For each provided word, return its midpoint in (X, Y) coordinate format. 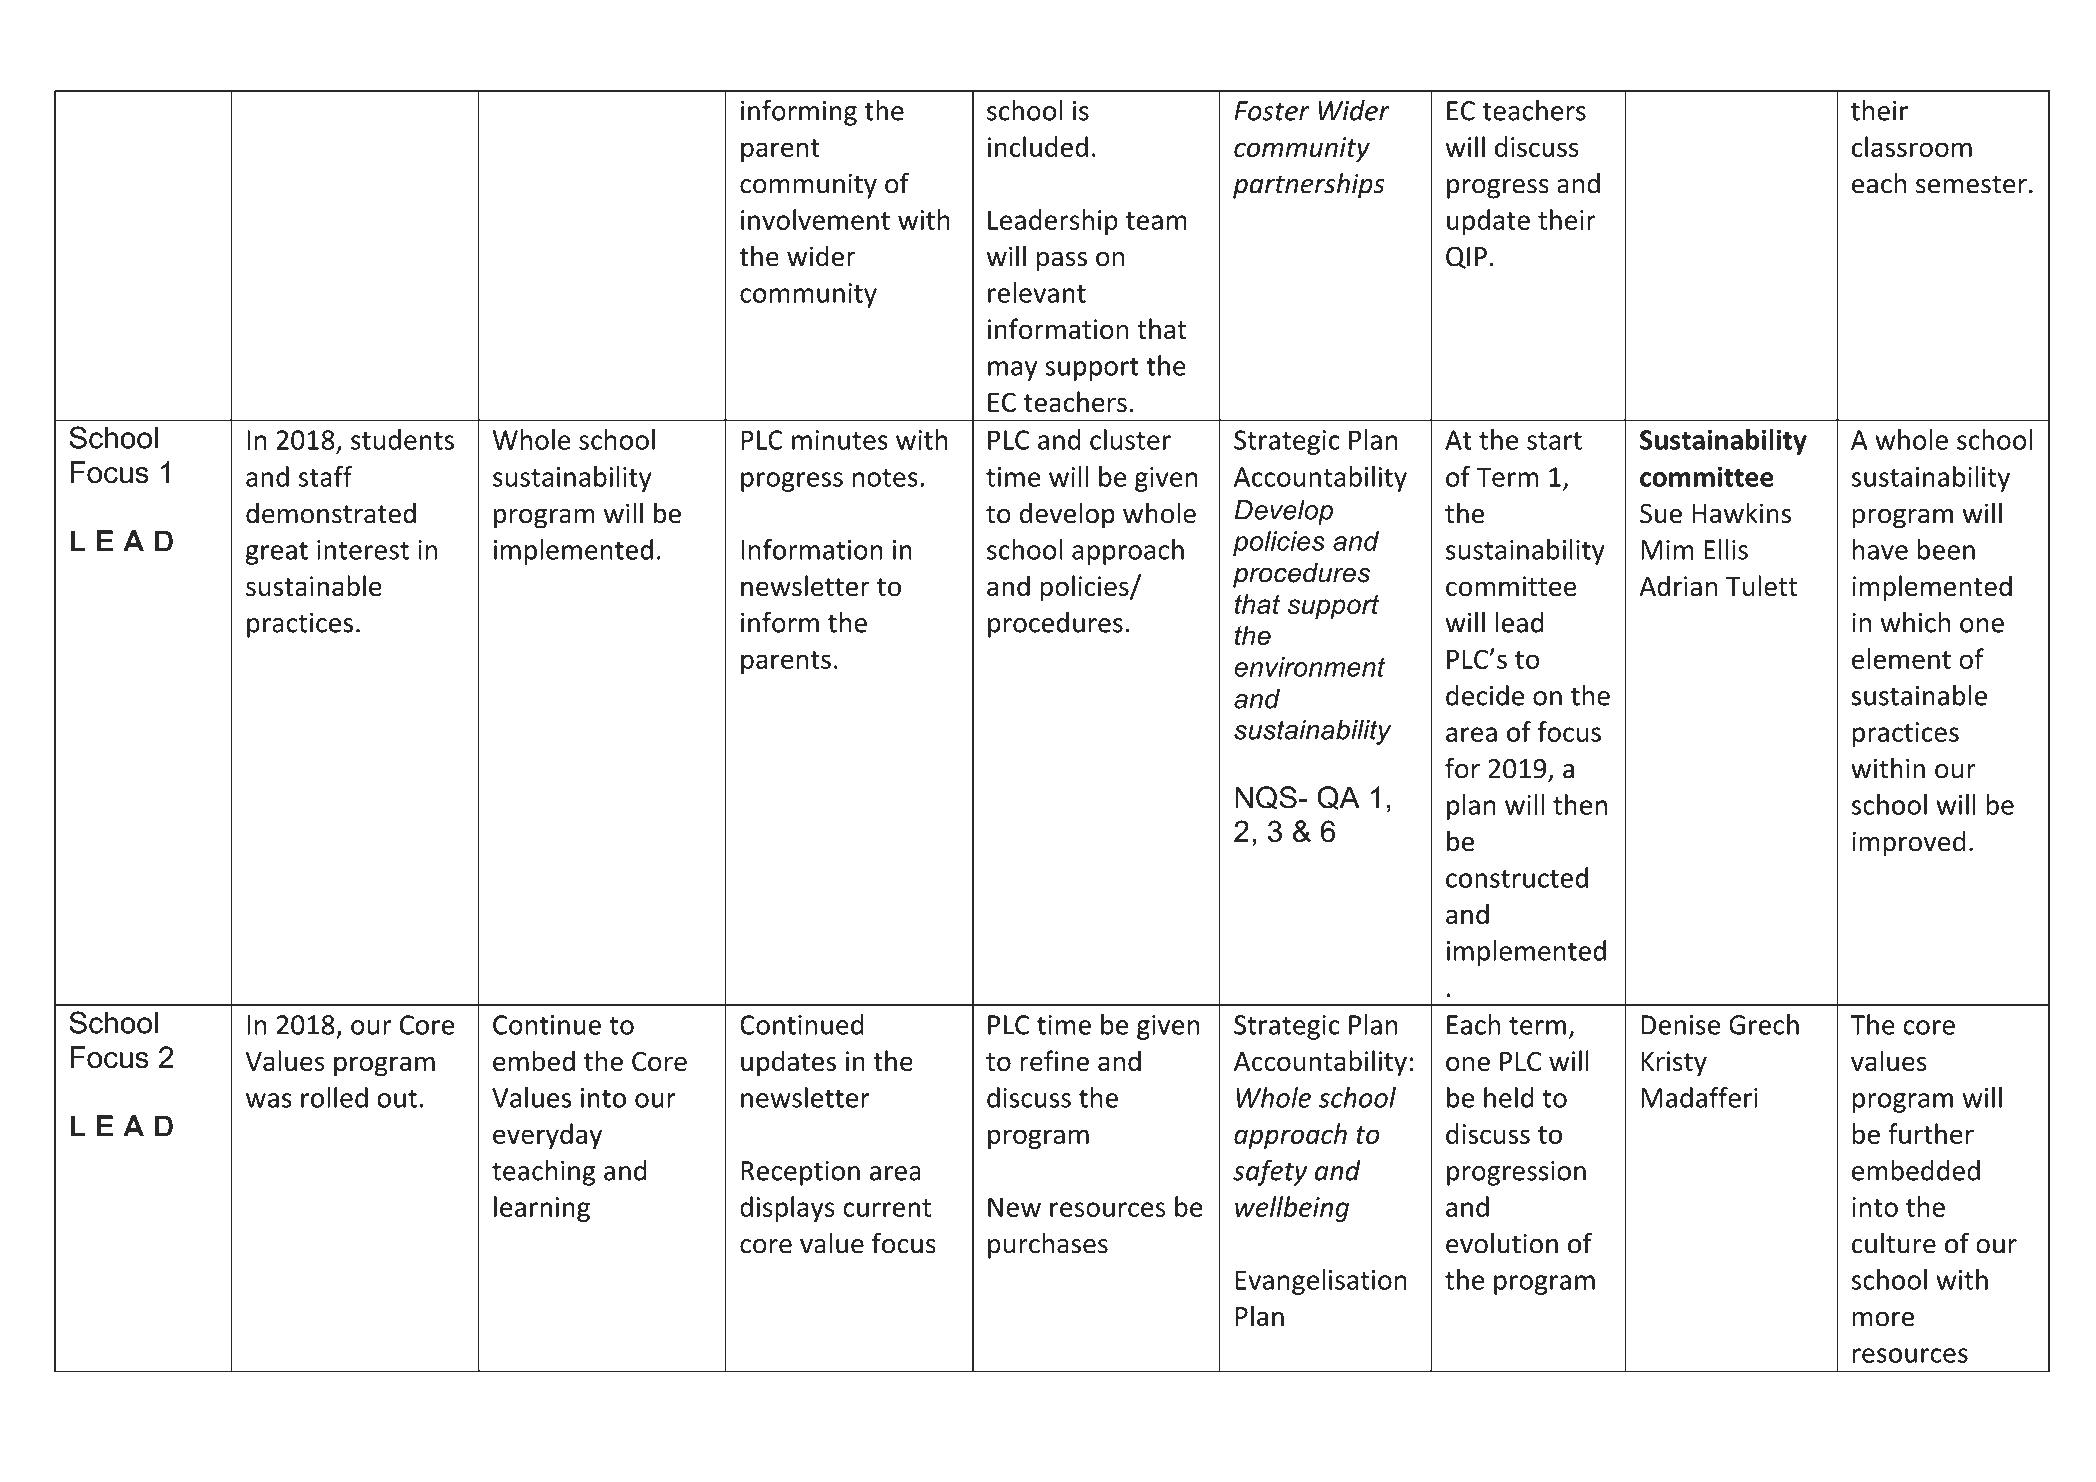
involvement (815, 219)
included (1038, 146)
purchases (1048, 1246)
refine (1054, 1060)
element (1901, 658)
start (1554, 441)
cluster (1130, 439)
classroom (1912, 146)
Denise (1680, 1025)
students (402, 439)
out (397, 1099)
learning (542, 1209)
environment (1309, 667)
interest (363, 550)
